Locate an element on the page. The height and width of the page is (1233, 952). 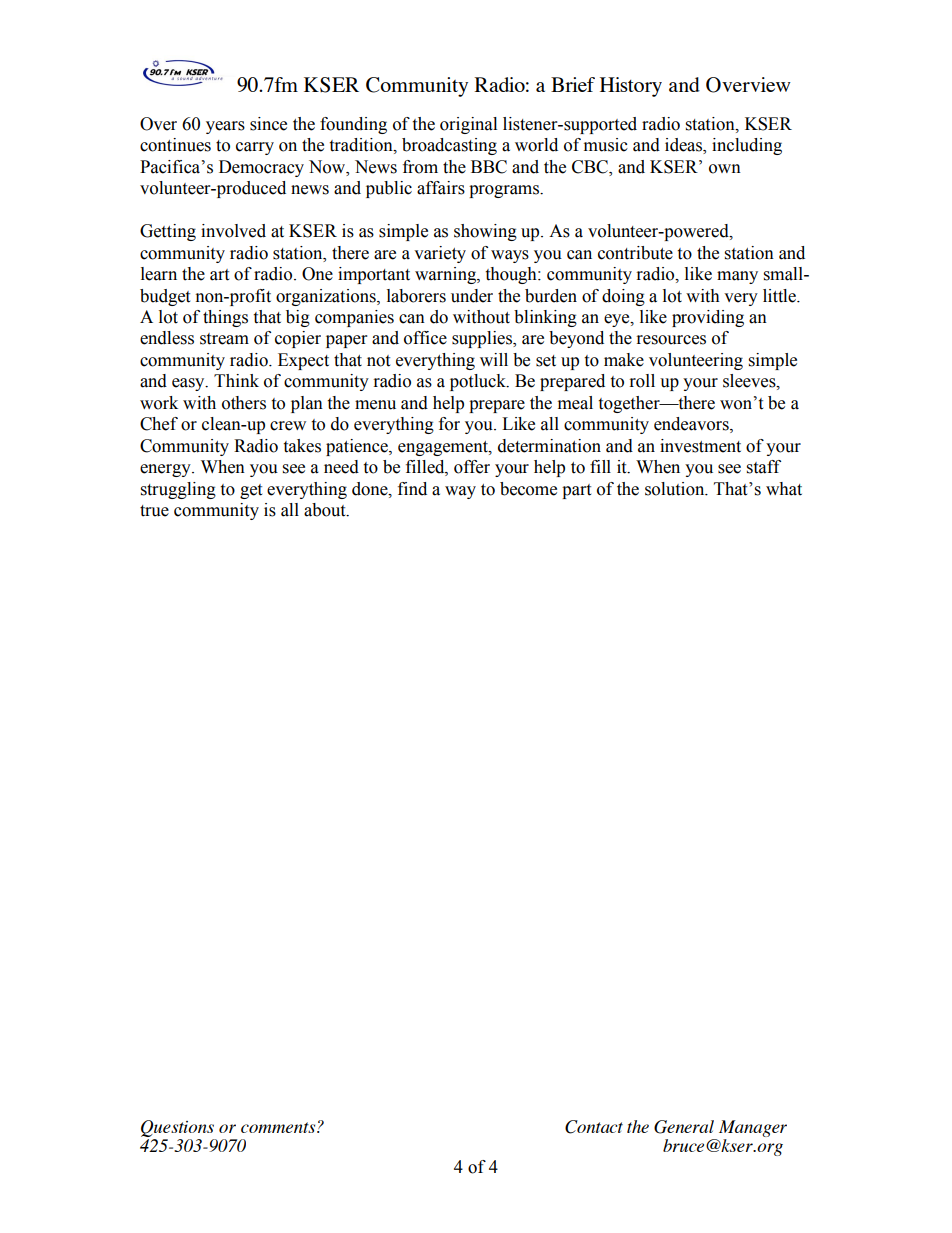
including is located at coordinates (747, 146).
